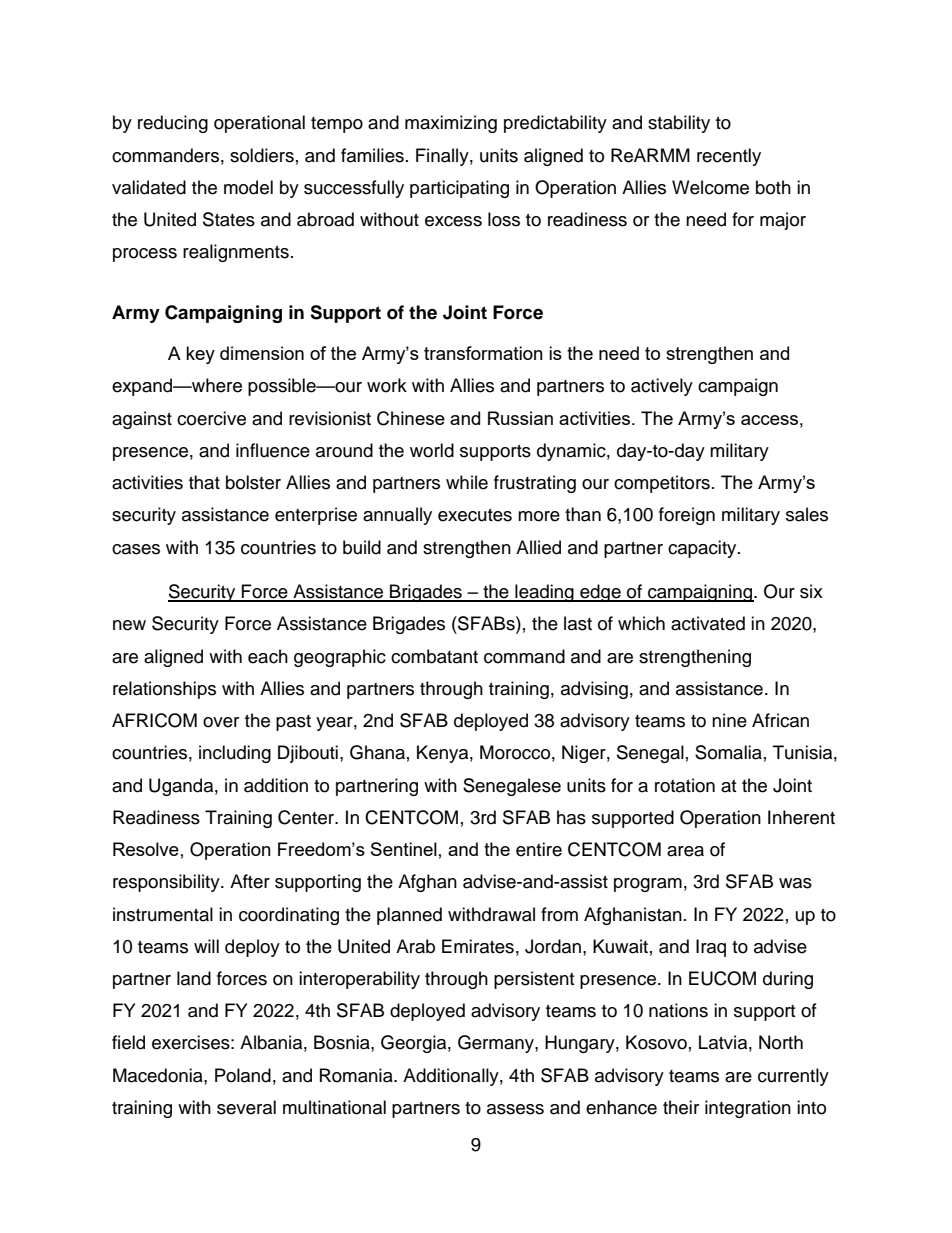 The height and width of the page is (1233, 952). What do you see at coordinates (729, 157) in the page?
I see `recently` at bounding box center [729, 157].
